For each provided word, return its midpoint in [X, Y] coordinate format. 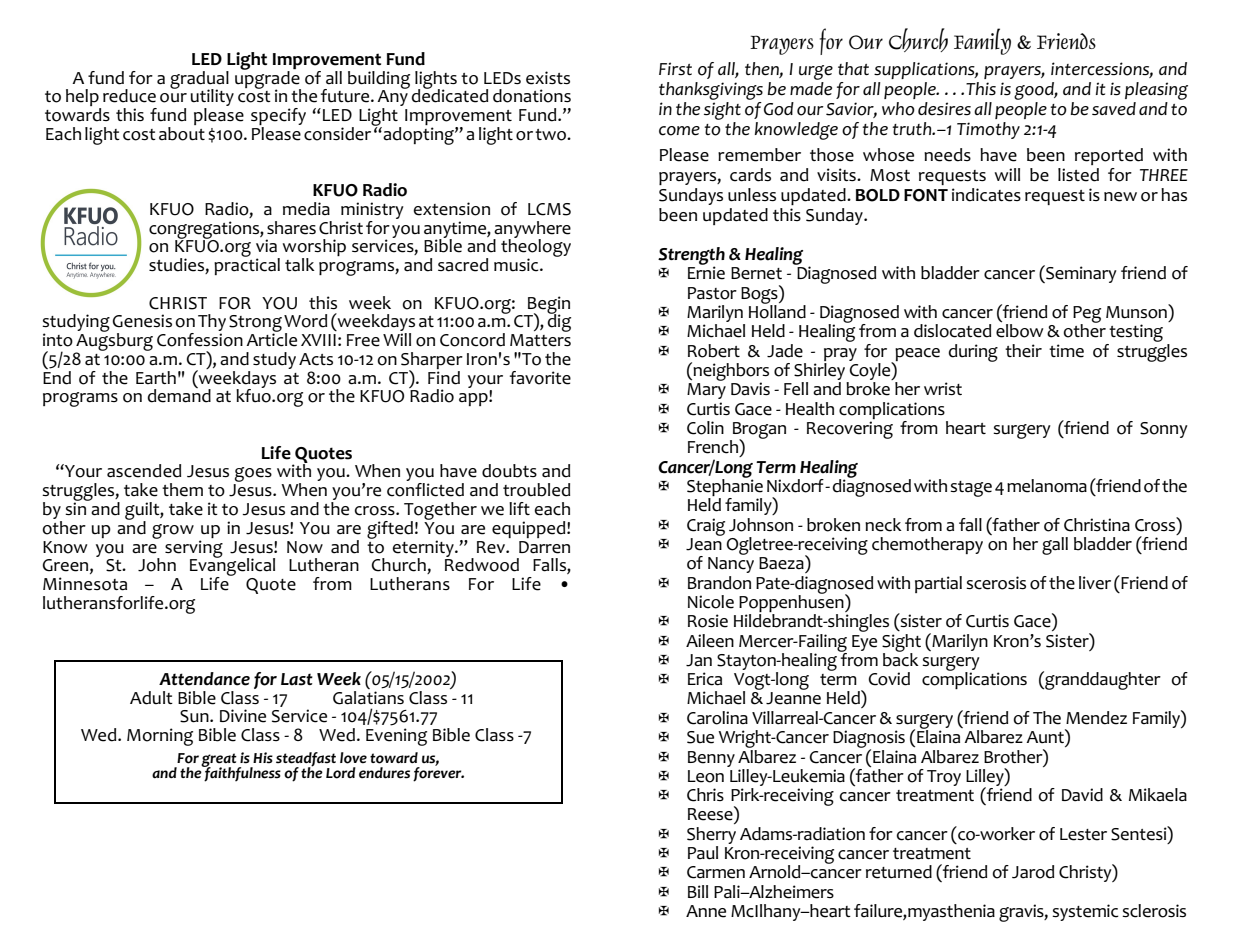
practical [247, 265]
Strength [691, 257]
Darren [544, 547]
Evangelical [232, 567]
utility [212, 99]
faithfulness [242, 773]
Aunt [1046, 736]
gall [1055, 546]
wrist [943, 388]
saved [1114, 109]
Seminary [1080, 274]
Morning [160, 737]
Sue [700, 737]
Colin [705, 428]
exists [548, 78]
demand [179, 395]
